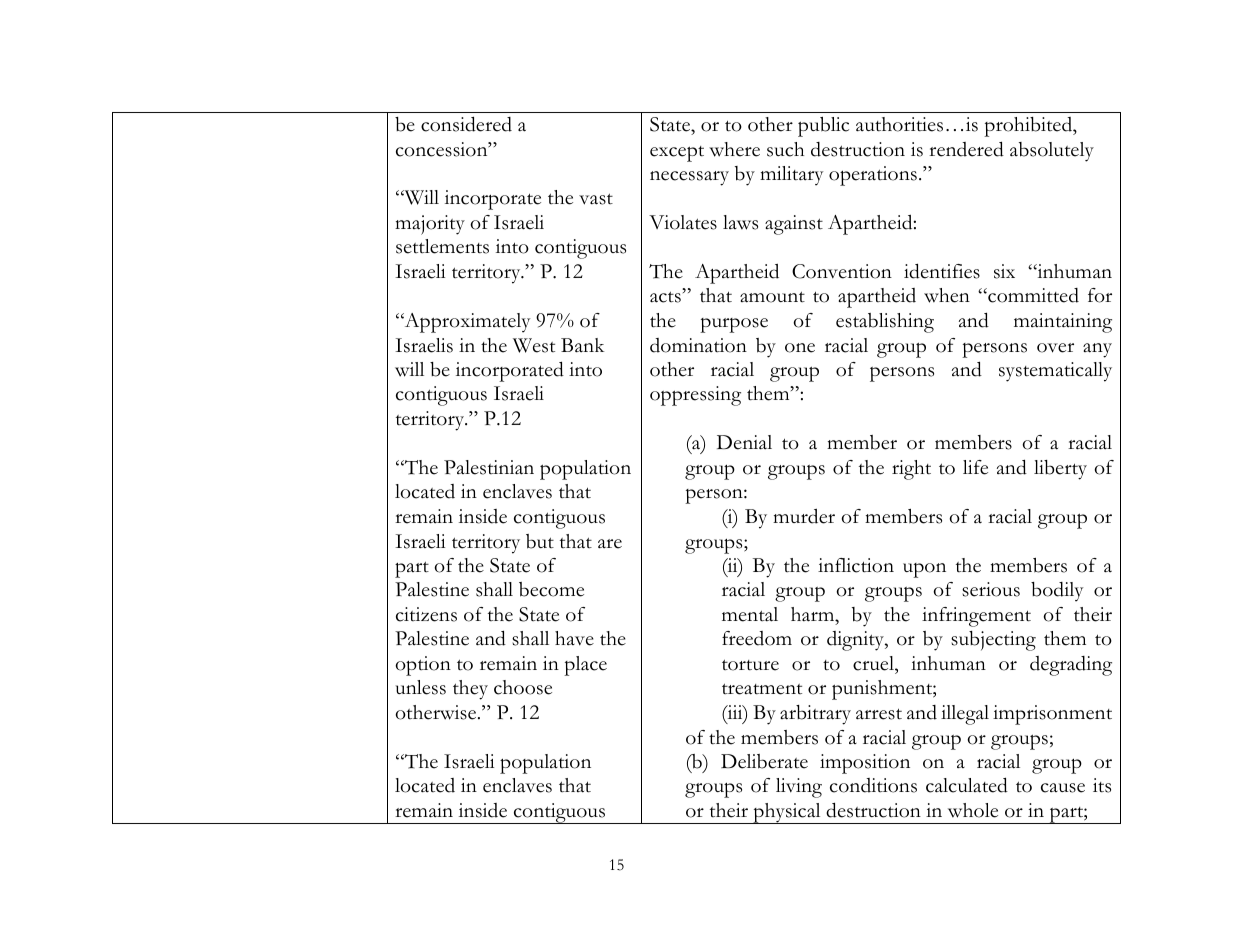 The height and width of the screenshot is (952, 1233). Describe the element at coordinates (799, 788) in the screenshot. I see `living` at that location.
